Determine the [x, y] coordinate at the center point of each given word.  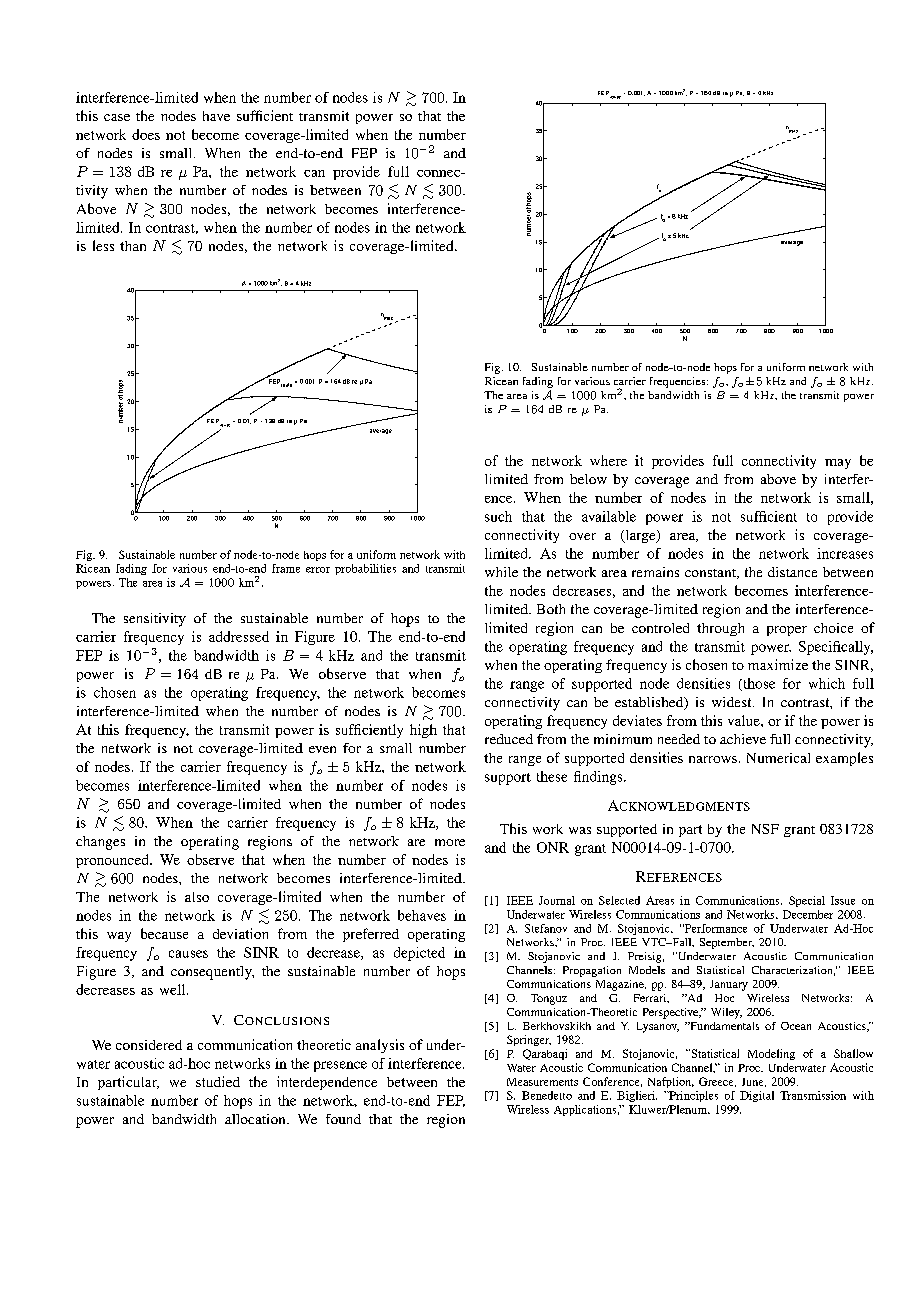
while [501, 572]
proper [787, 631]
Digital [757, 1096]
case [117, 117]
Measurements [542, 1082]
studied [218, 1081]
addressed [239, 636]
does [146, 134]
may [838, 464]
